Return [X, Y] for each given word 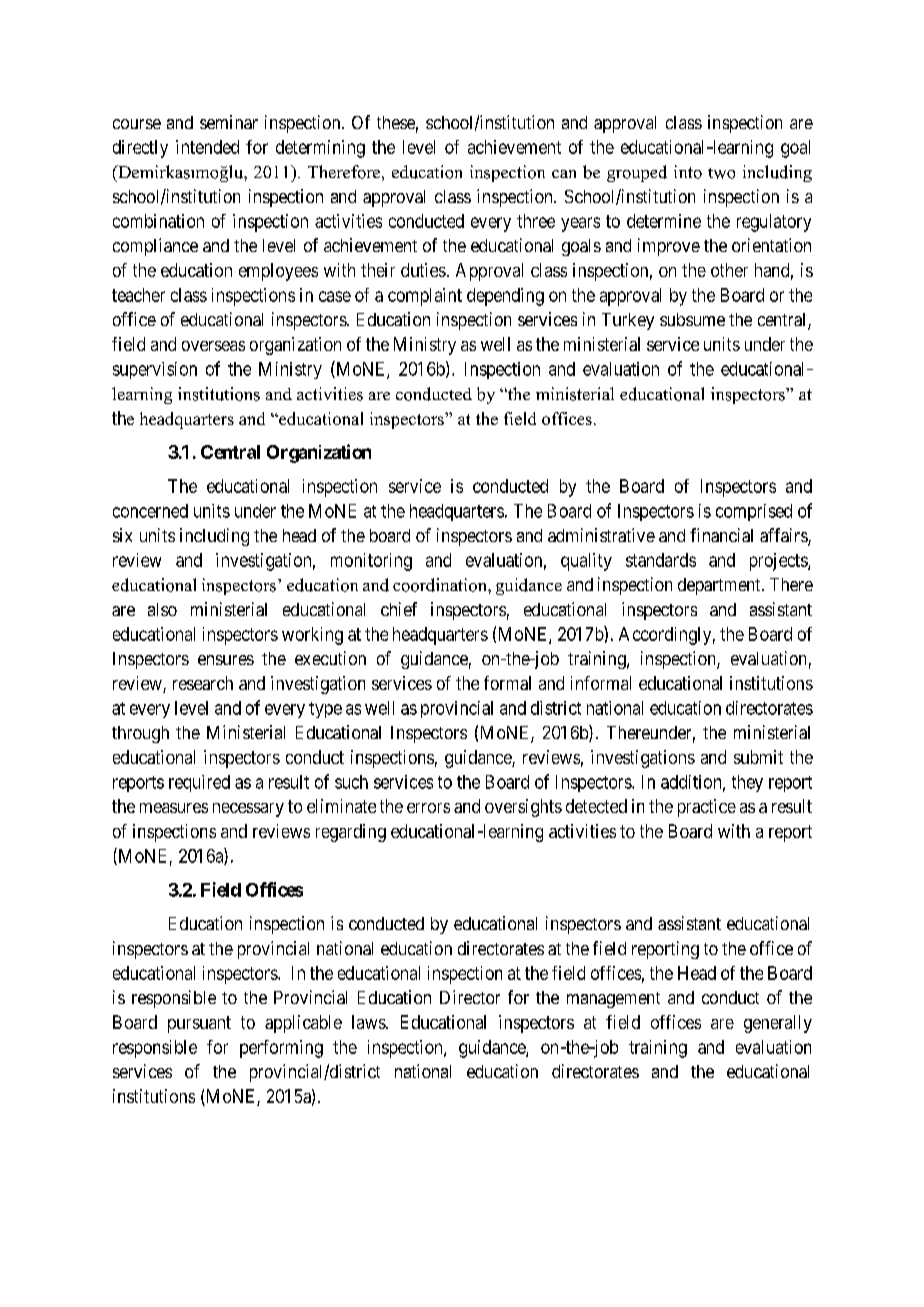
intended [207, 147]
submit [758, 757]
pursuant [199, 1024]
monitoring [371, 562]
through [140, 734]
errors [428, 808]
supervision [155, 370]
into [688, 172]
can [564, 174]
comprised [754, 512]
